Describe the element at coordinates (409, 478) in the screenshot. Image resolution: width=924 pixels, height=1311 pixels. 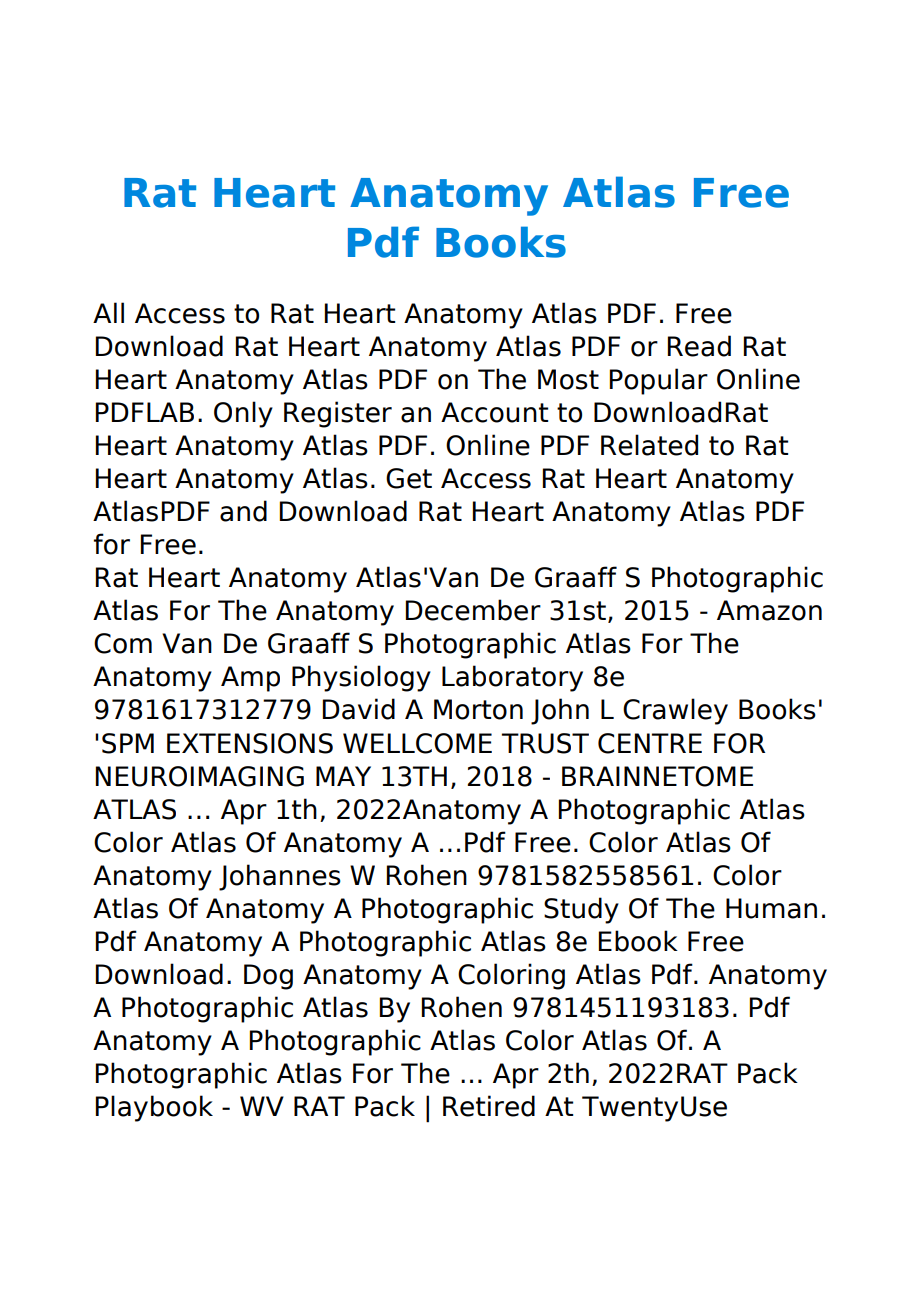
I see `Get` at that location.
